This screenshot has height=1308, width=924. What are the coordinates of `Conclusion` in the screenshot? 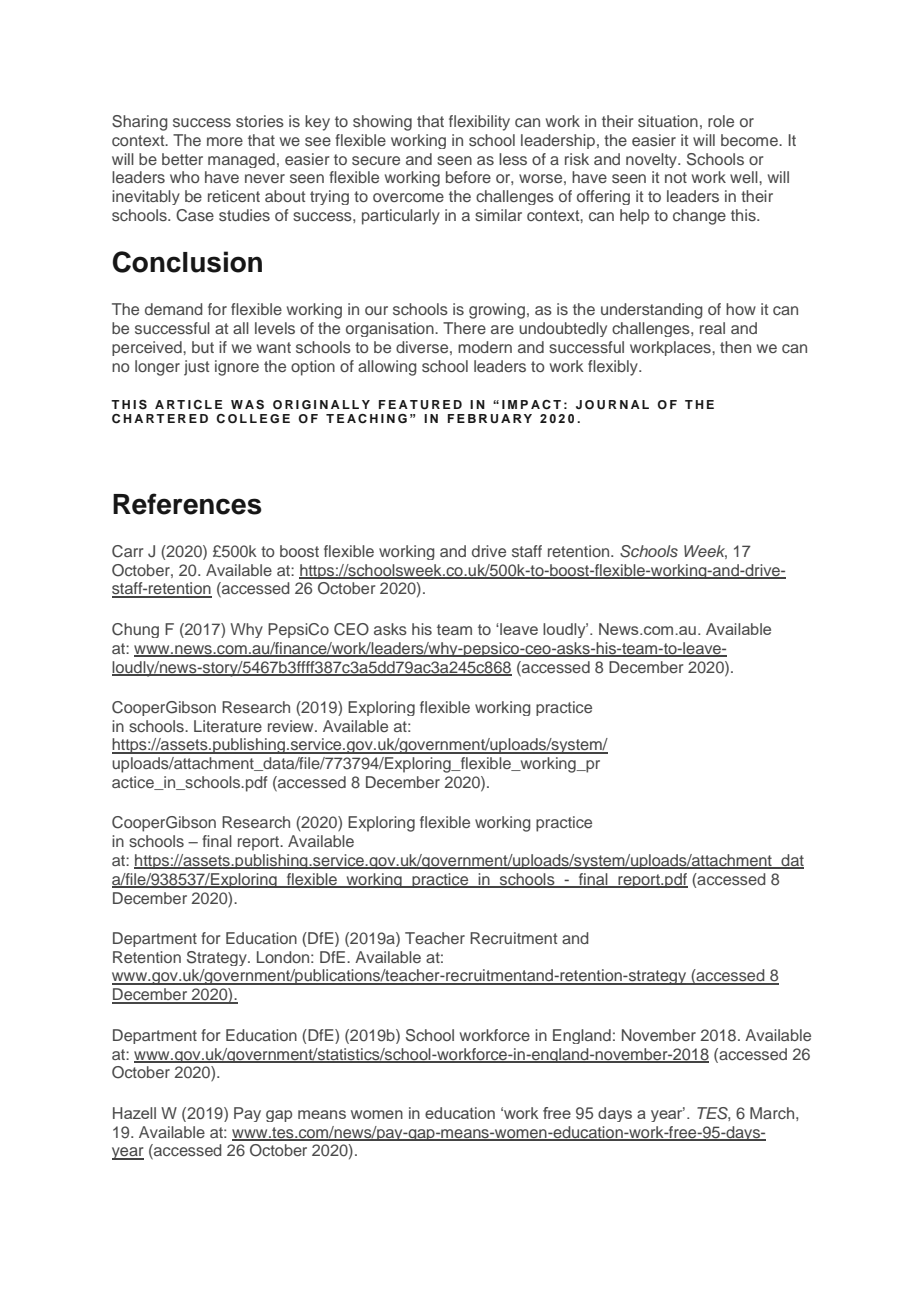 It's located at (187, 262).
